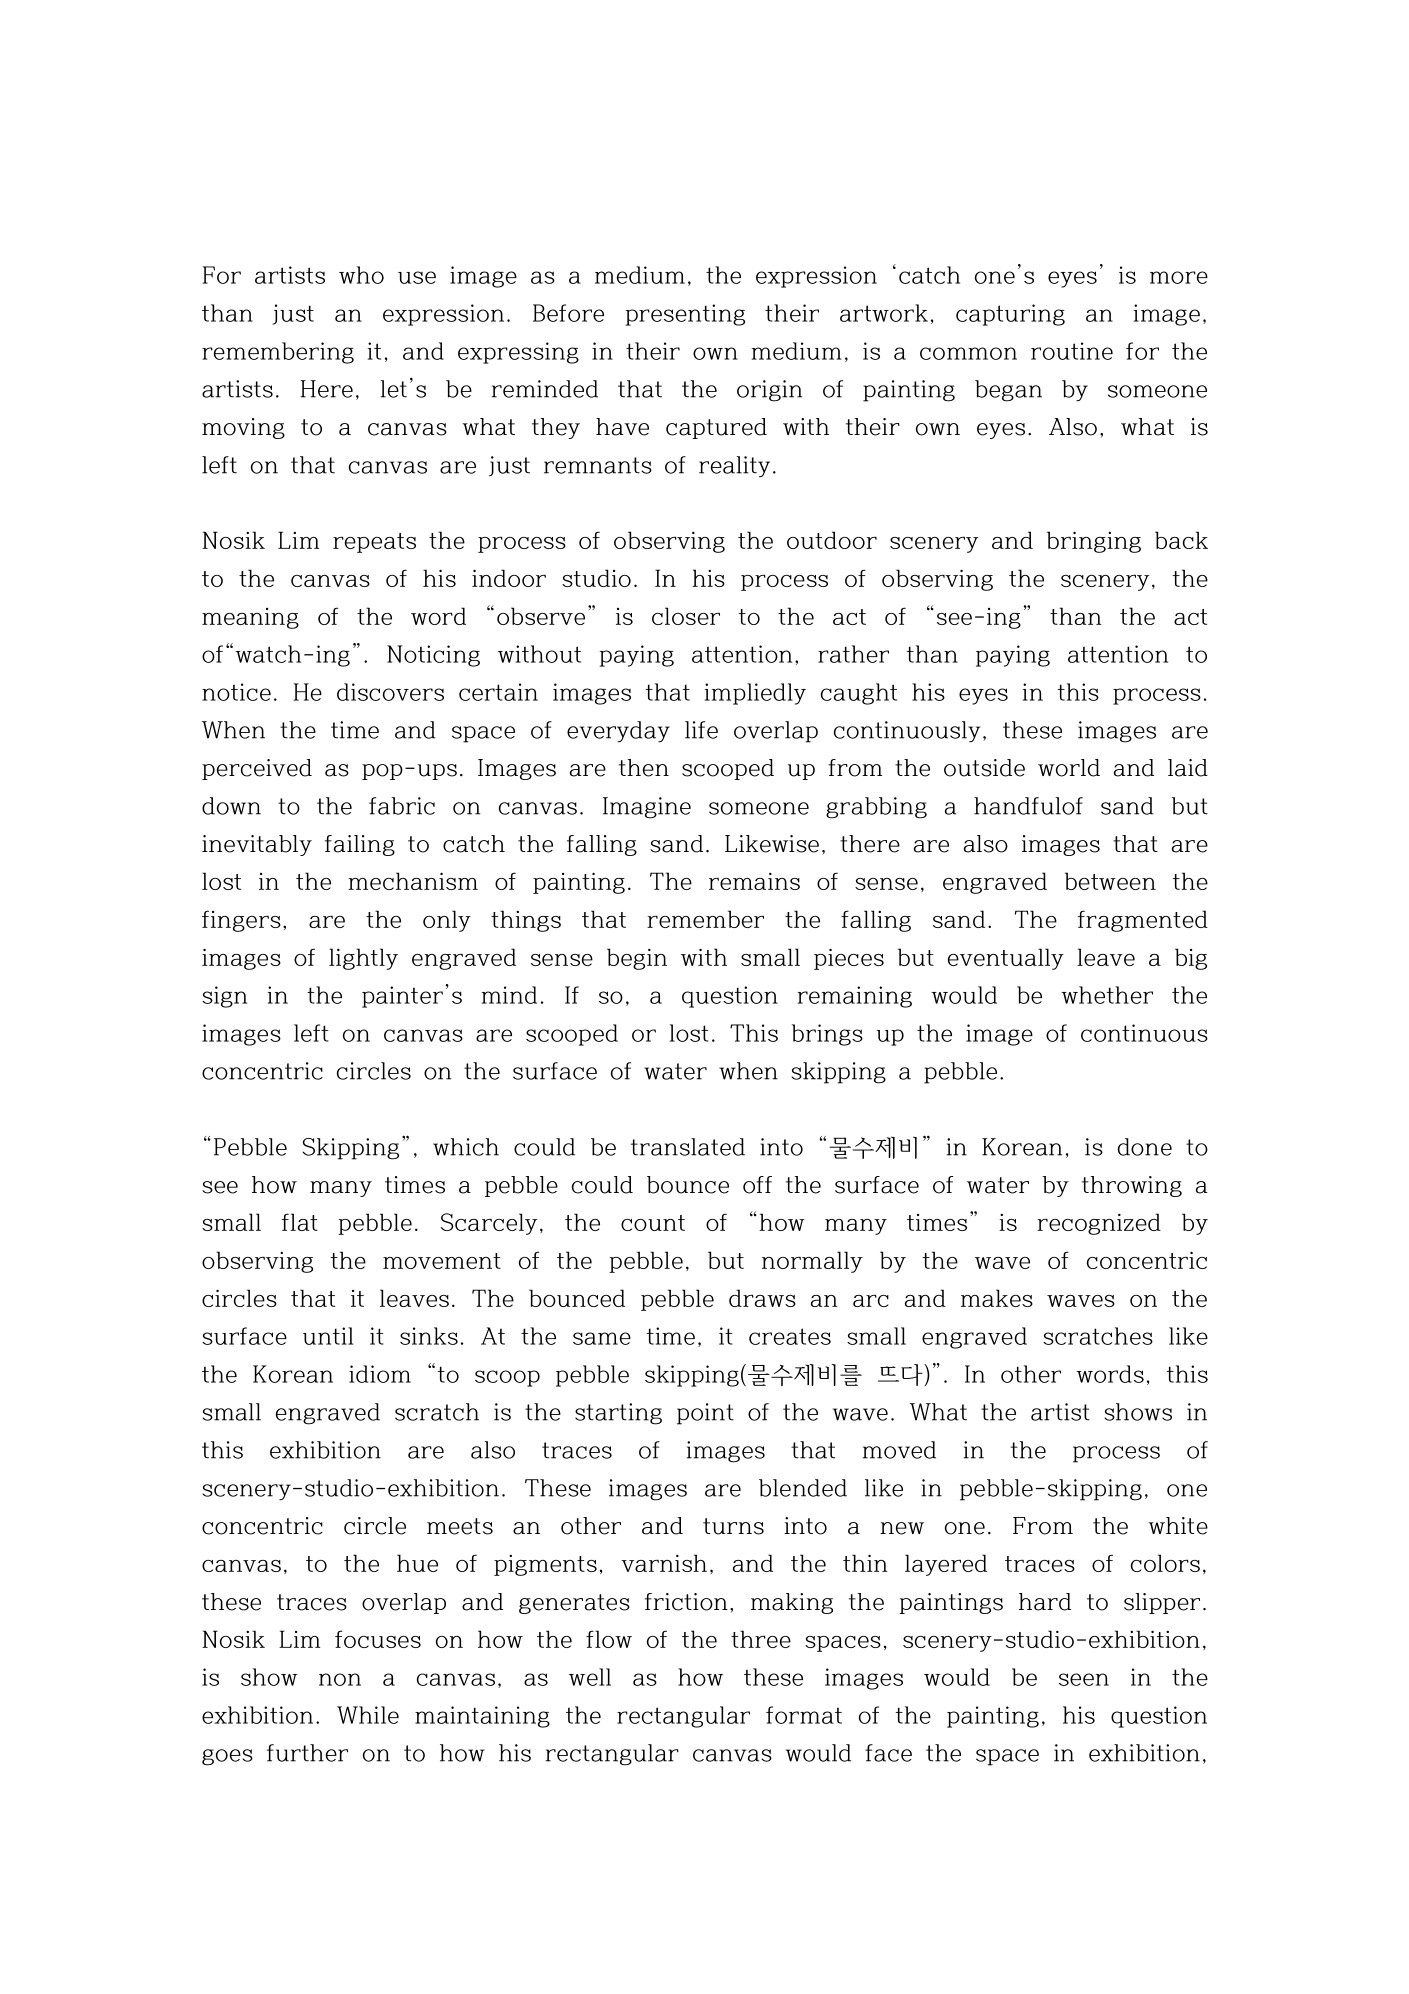 The height and width of the page is (1994, 1409). What do you see at coordinates (653, 1223) in the page?
I see `count` at bounding box center [653, 1223].
